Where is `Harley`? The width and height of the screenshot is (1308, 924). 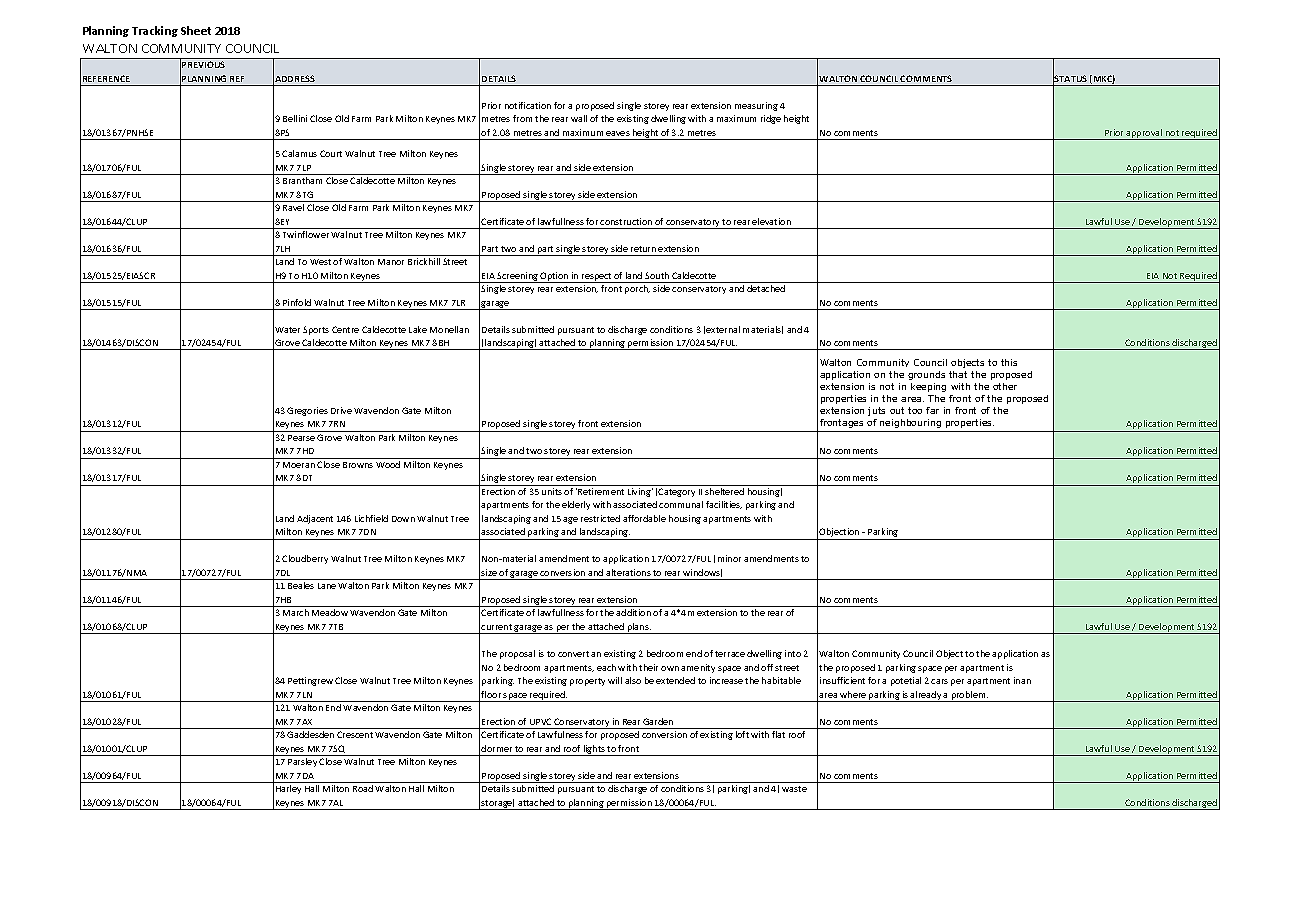
Harley is located at coordinates (288, 789).
